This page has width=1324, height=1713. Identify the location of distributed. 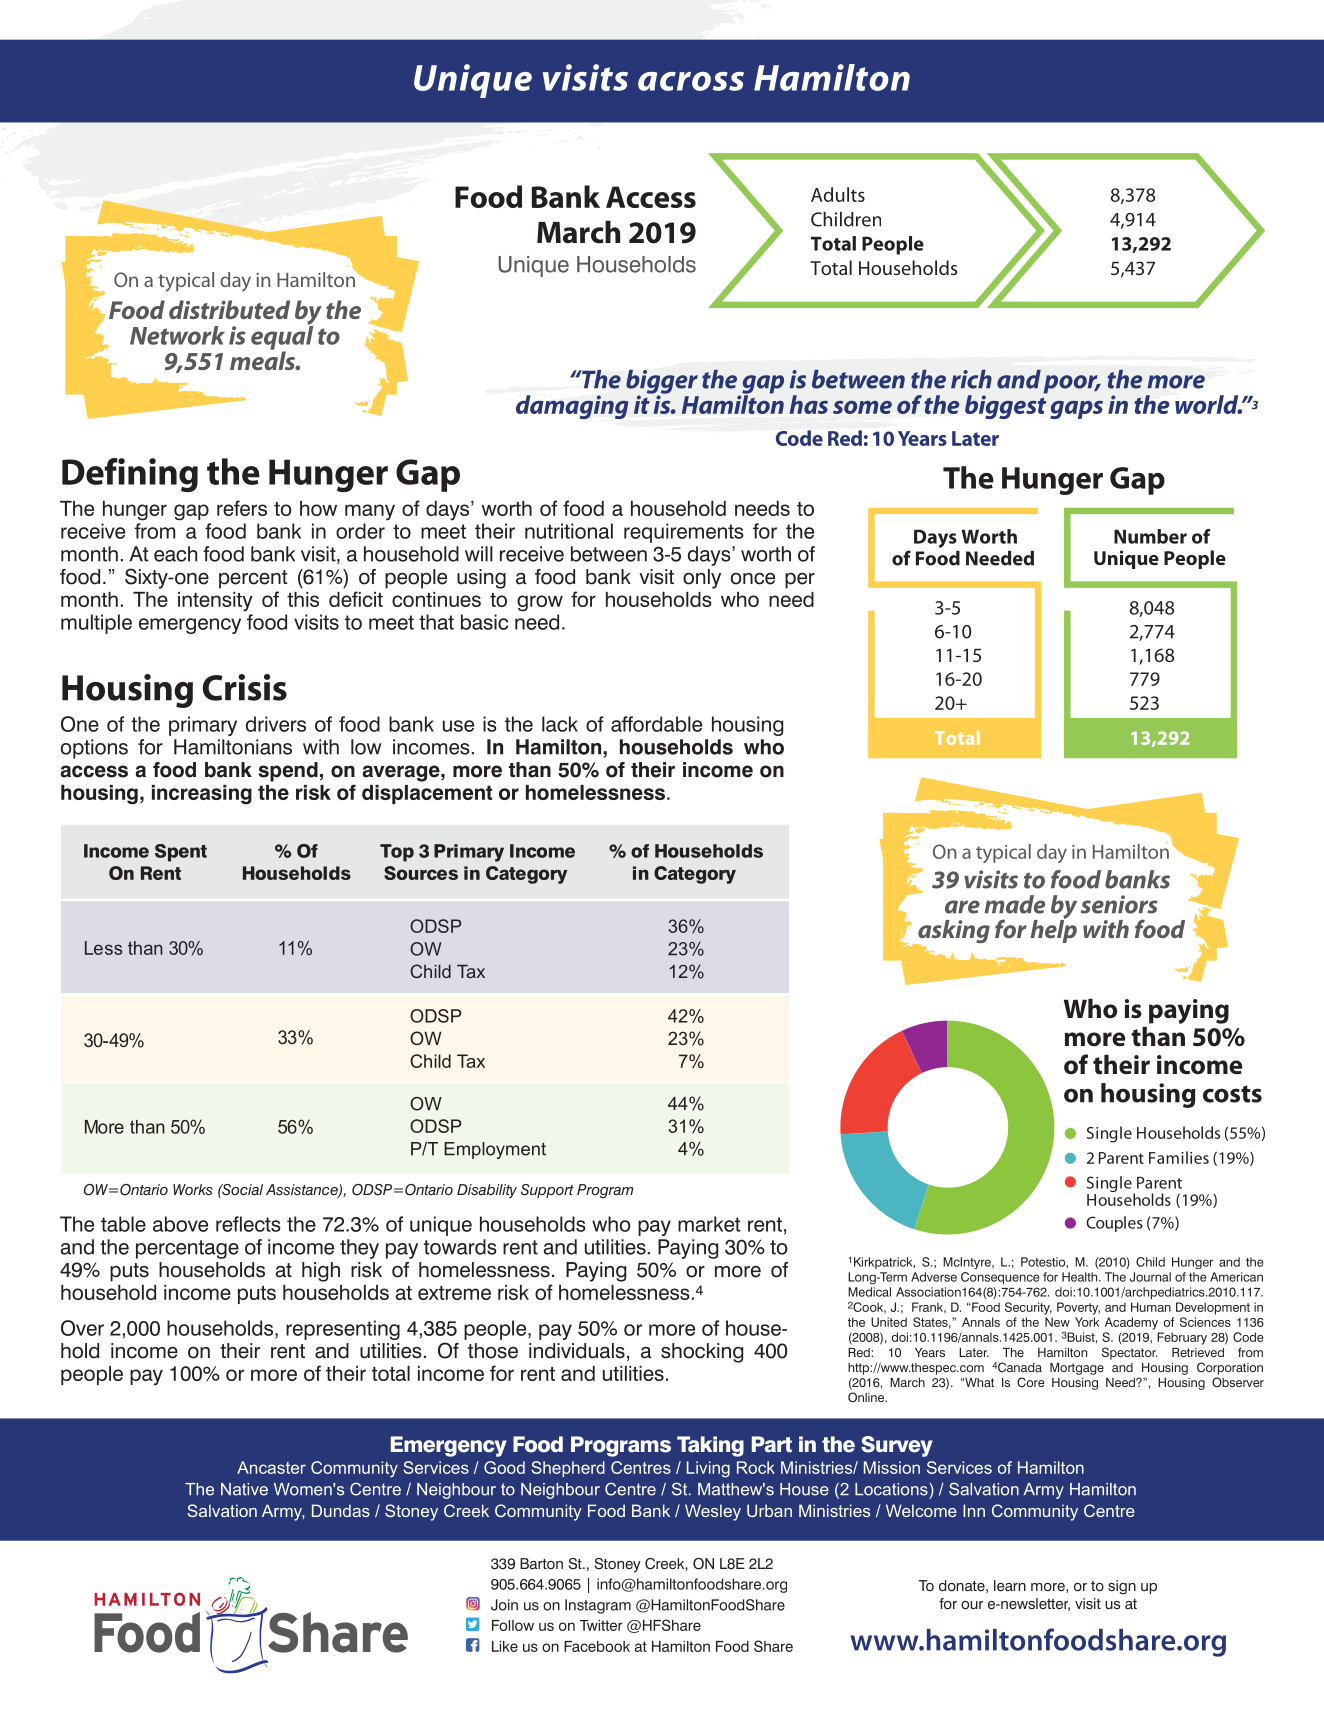
(229, 309).
